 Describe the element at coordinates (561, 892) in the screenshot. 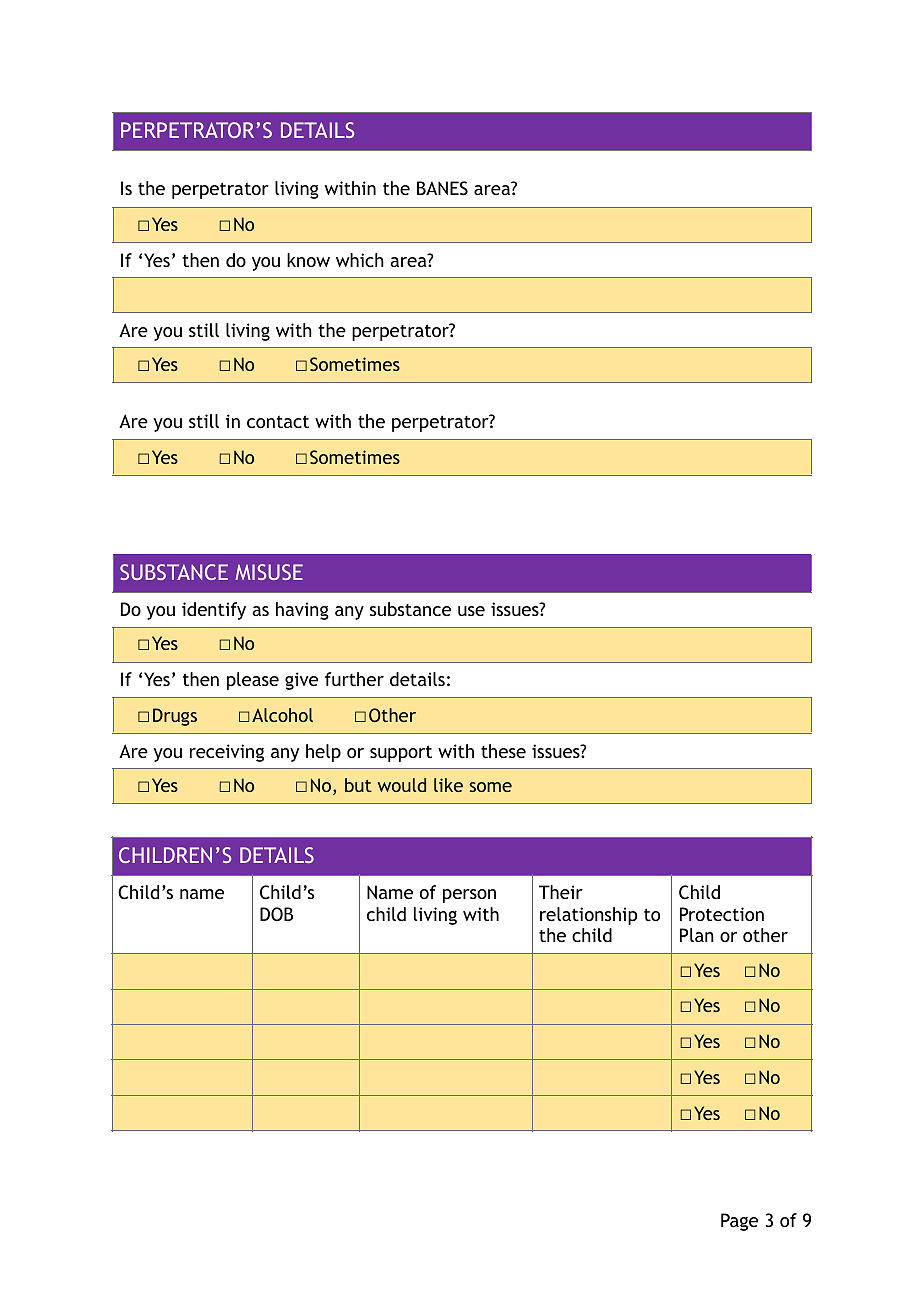

I see `Their` at that location.
